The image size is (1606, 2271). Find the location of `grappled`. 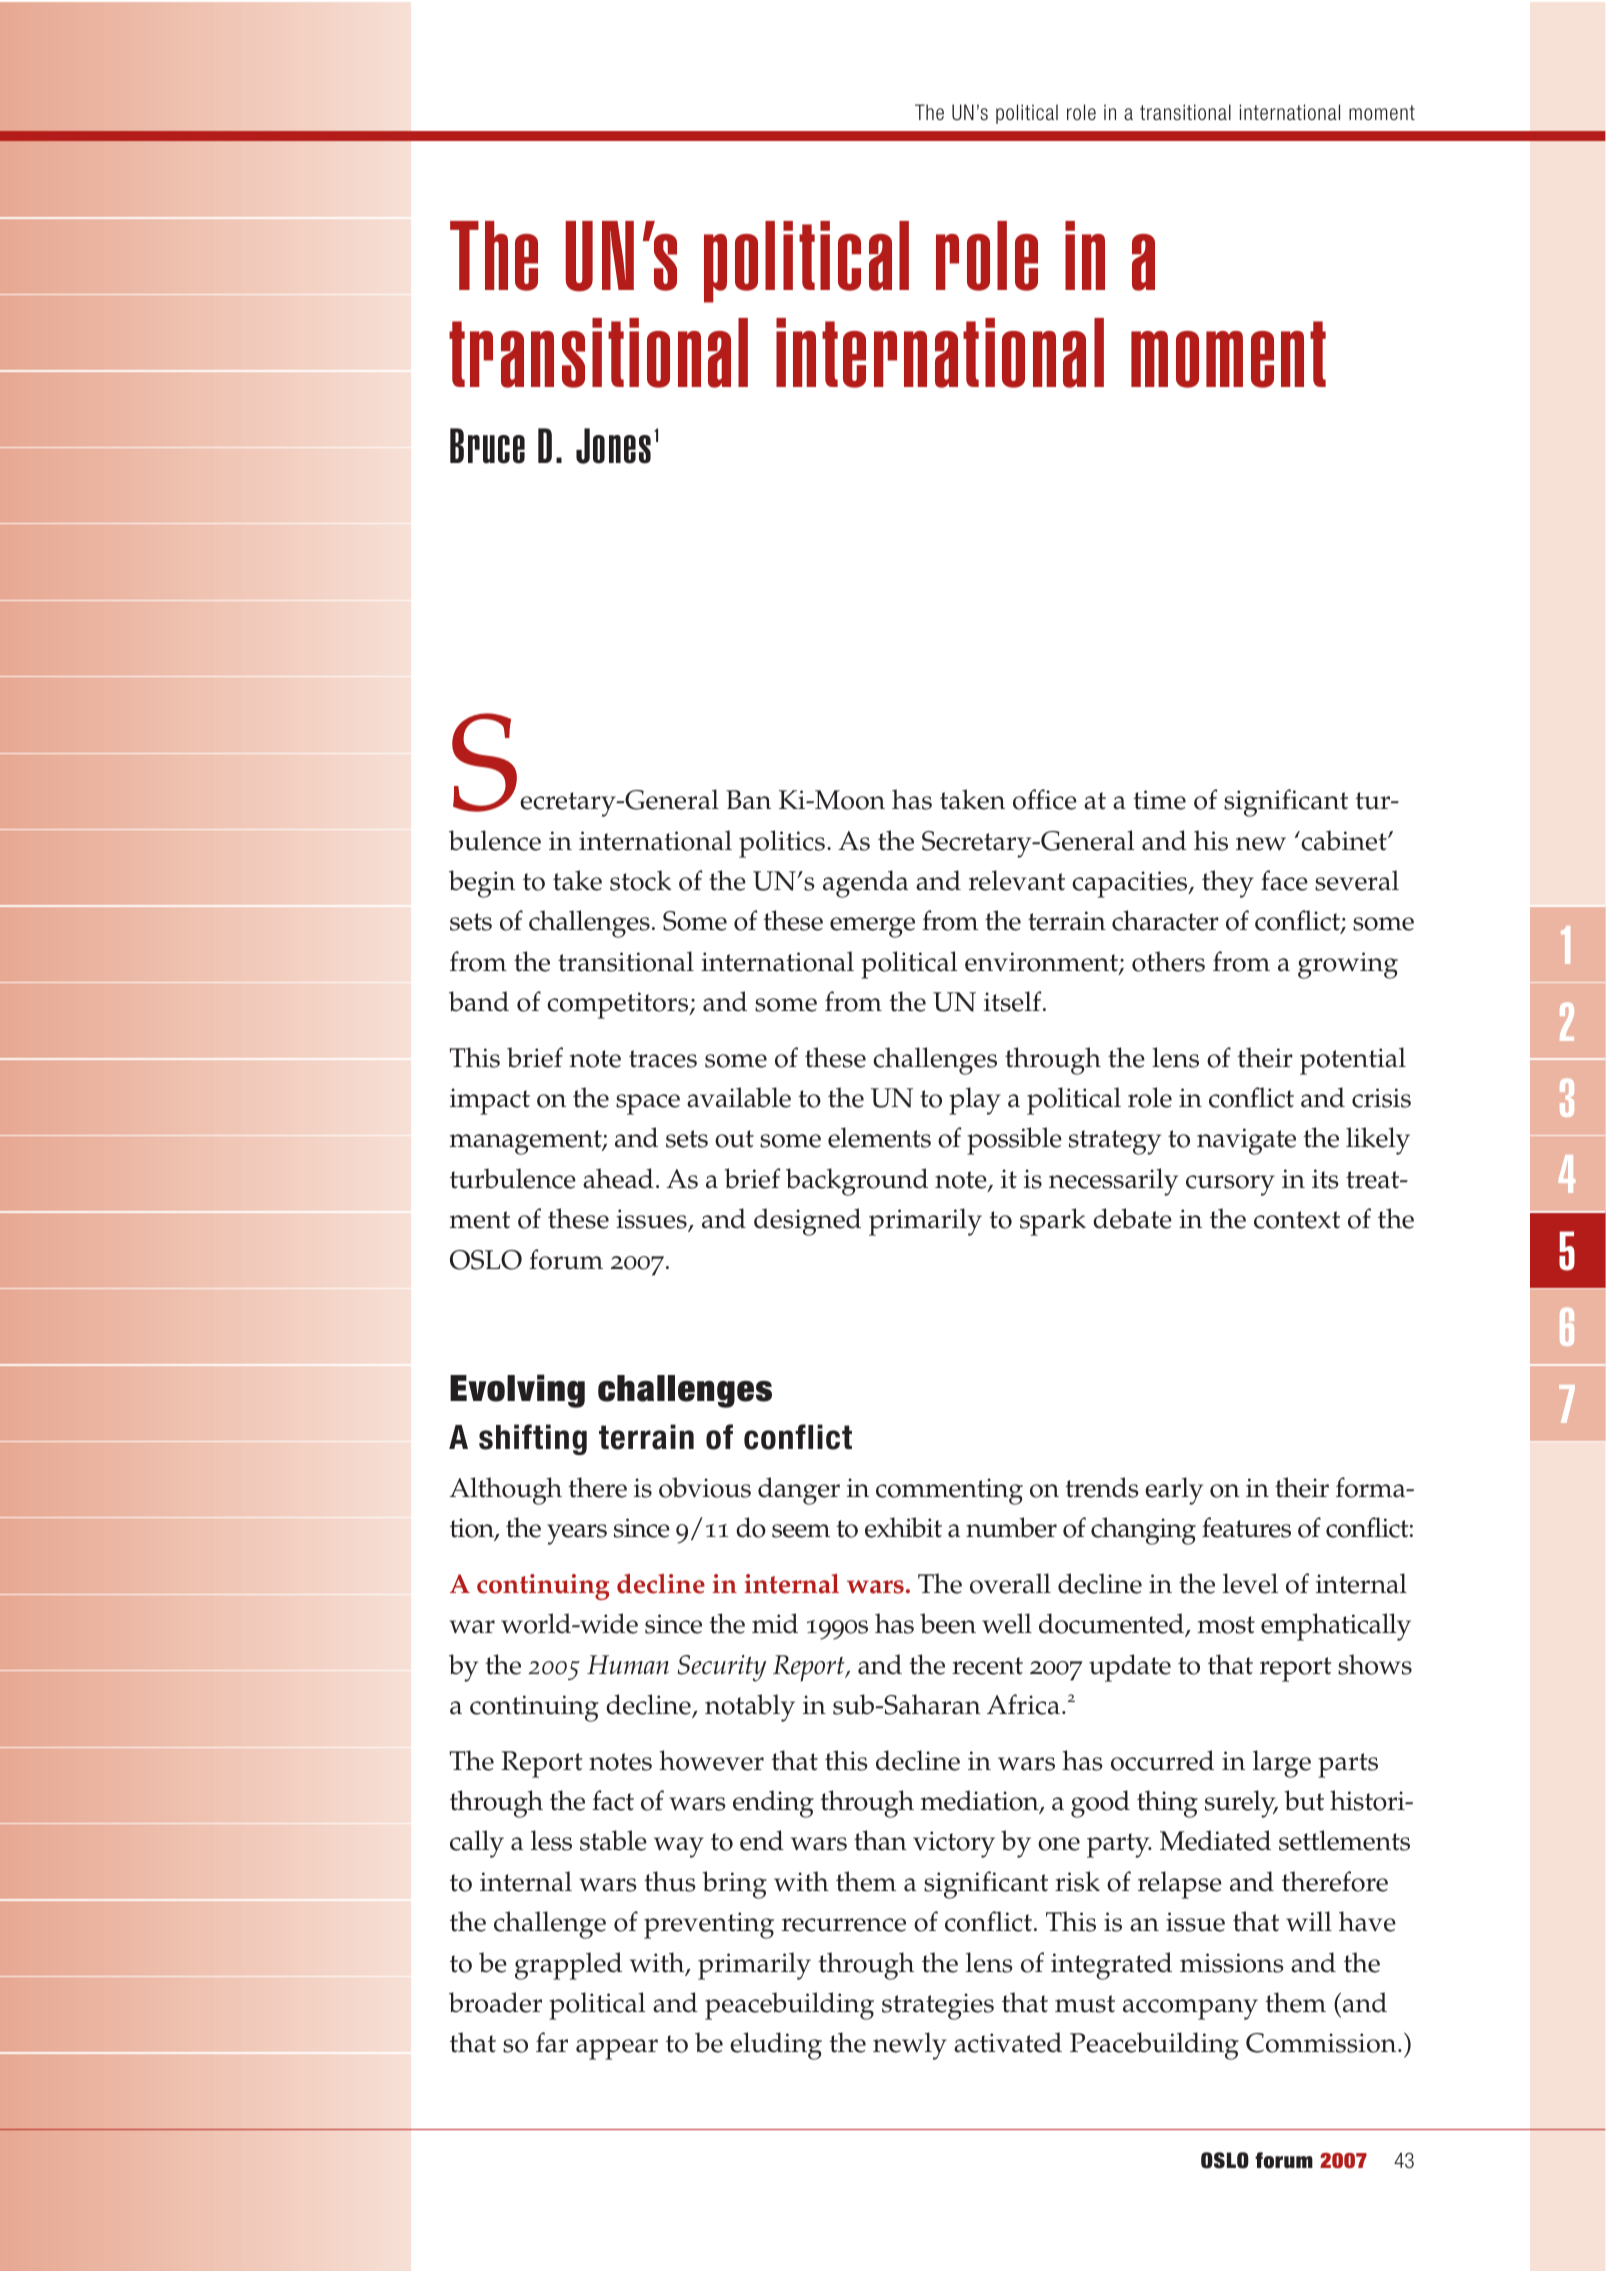

grappled is located at coordinates (568, 1966).
